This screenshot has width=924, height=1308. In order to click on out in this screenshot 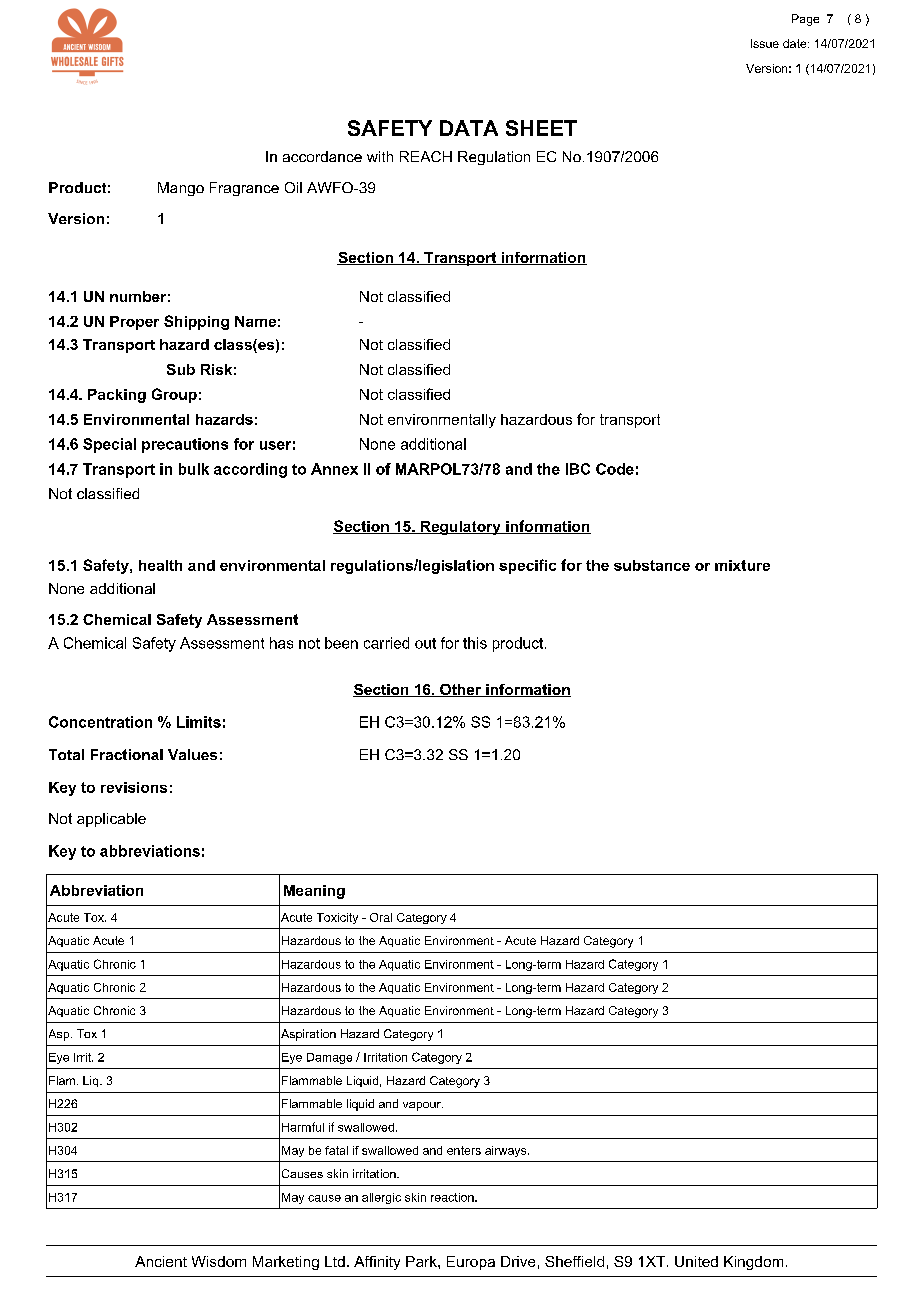, I will do `click(425, 643)`.
